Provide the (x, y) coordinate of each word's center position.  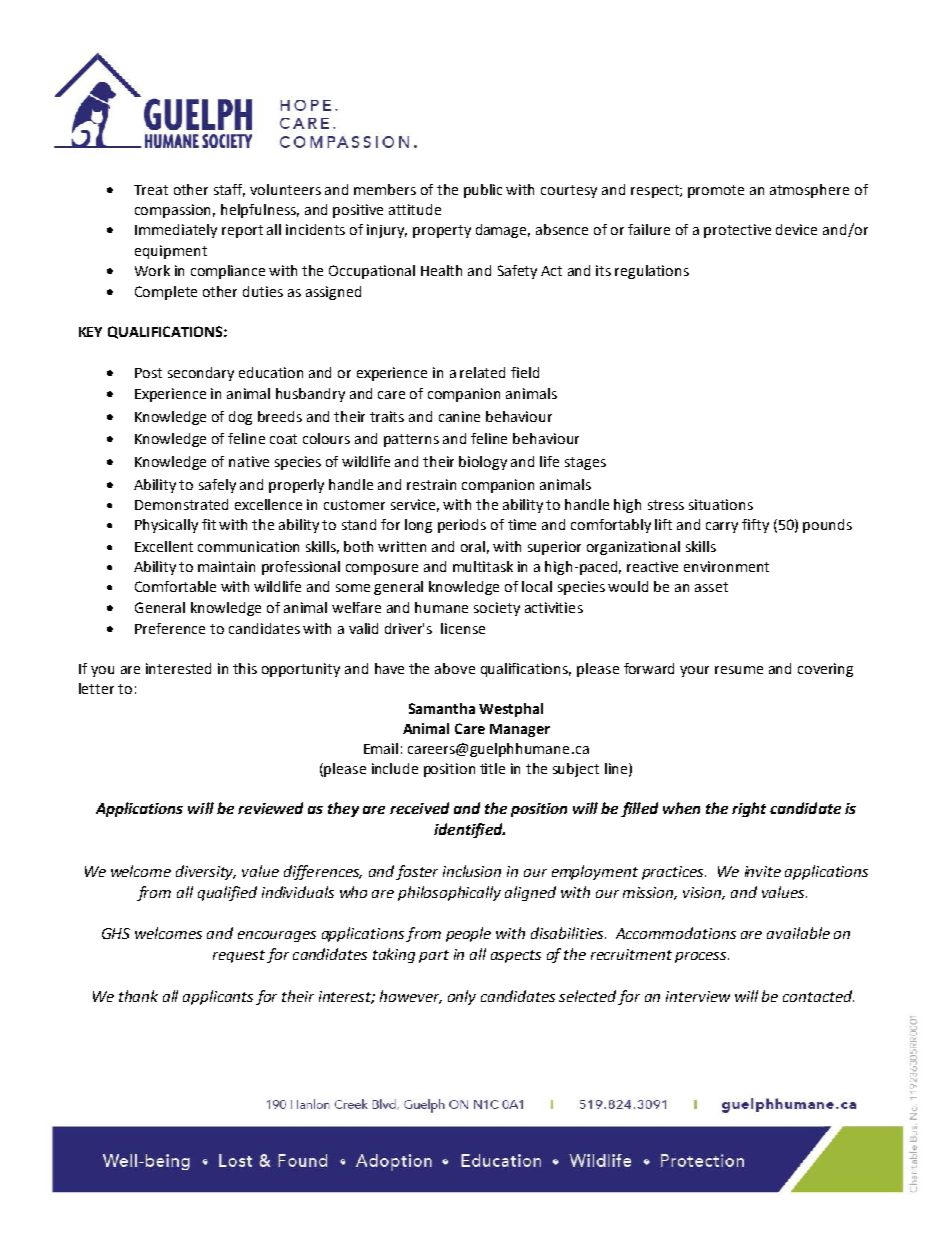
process (702, 957)
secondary (201, 374)
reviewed (270, 808)
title (492, 768)
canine (459, 416)
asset (711, 587)
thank (138, 996)
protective (737, 231)
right (749, 809)
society (497, 609)
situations (721, 504)
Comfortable (175, 586)
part (434, 956)
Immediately (176, 231)
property (442, 231)
